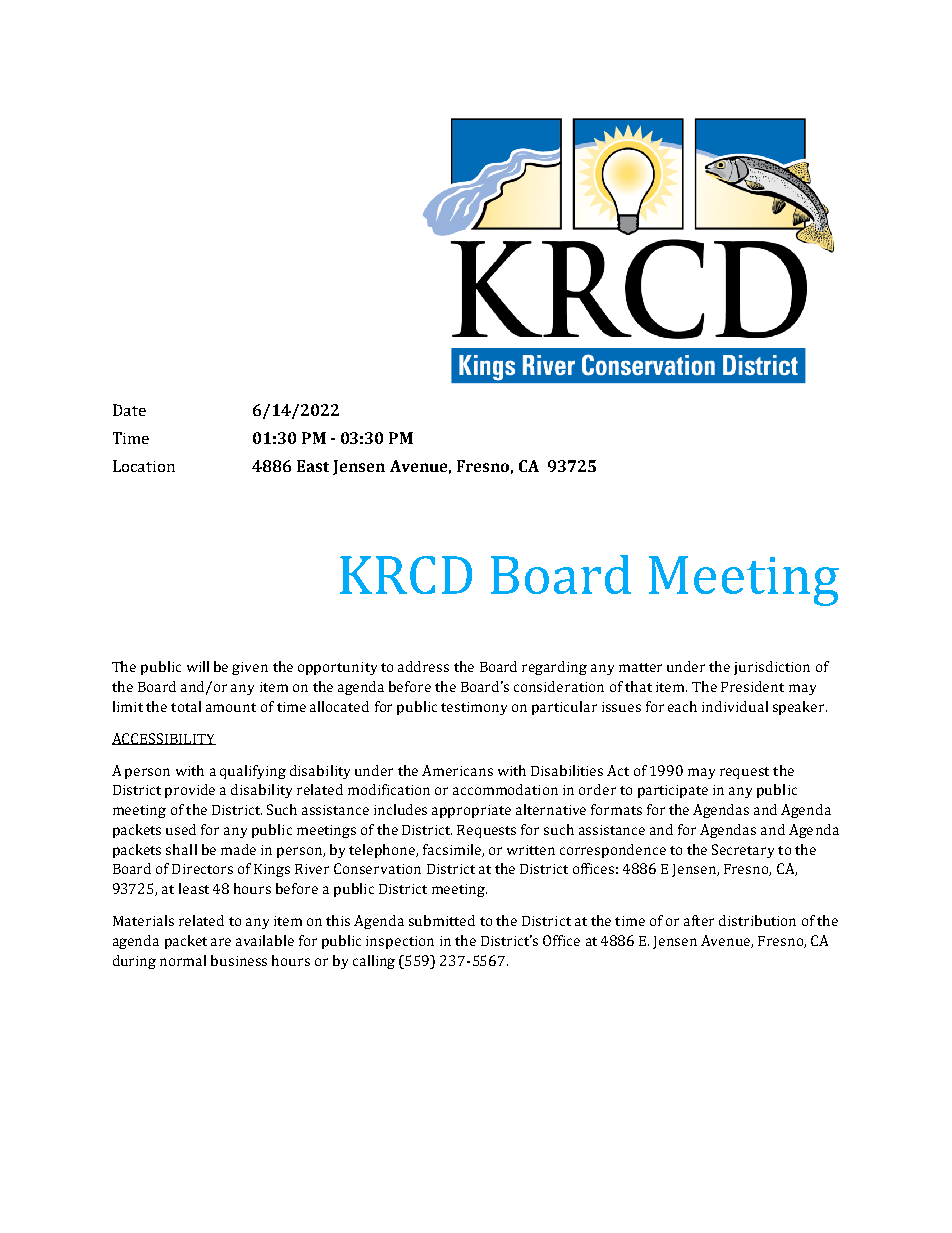 The width and height of the screenshot is (952, 1233). I want to click on appropriate, so click(471, 811).
